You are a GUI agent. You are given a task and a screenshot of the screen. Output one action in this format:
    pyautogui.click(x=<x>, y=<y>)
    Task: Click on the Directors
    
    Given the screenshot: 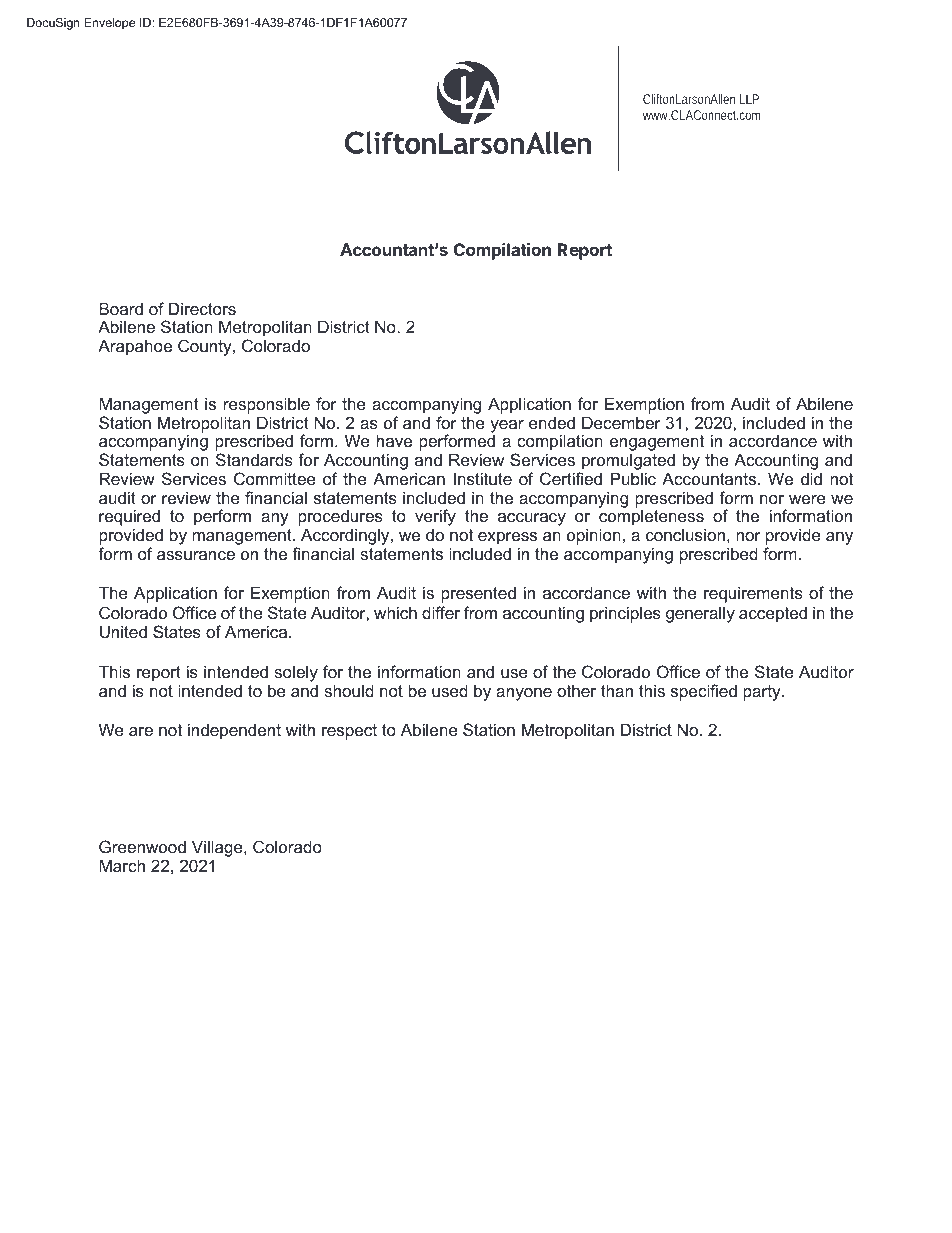 What is the action you would take?
    pyautogui.click(x=202, y=308)
